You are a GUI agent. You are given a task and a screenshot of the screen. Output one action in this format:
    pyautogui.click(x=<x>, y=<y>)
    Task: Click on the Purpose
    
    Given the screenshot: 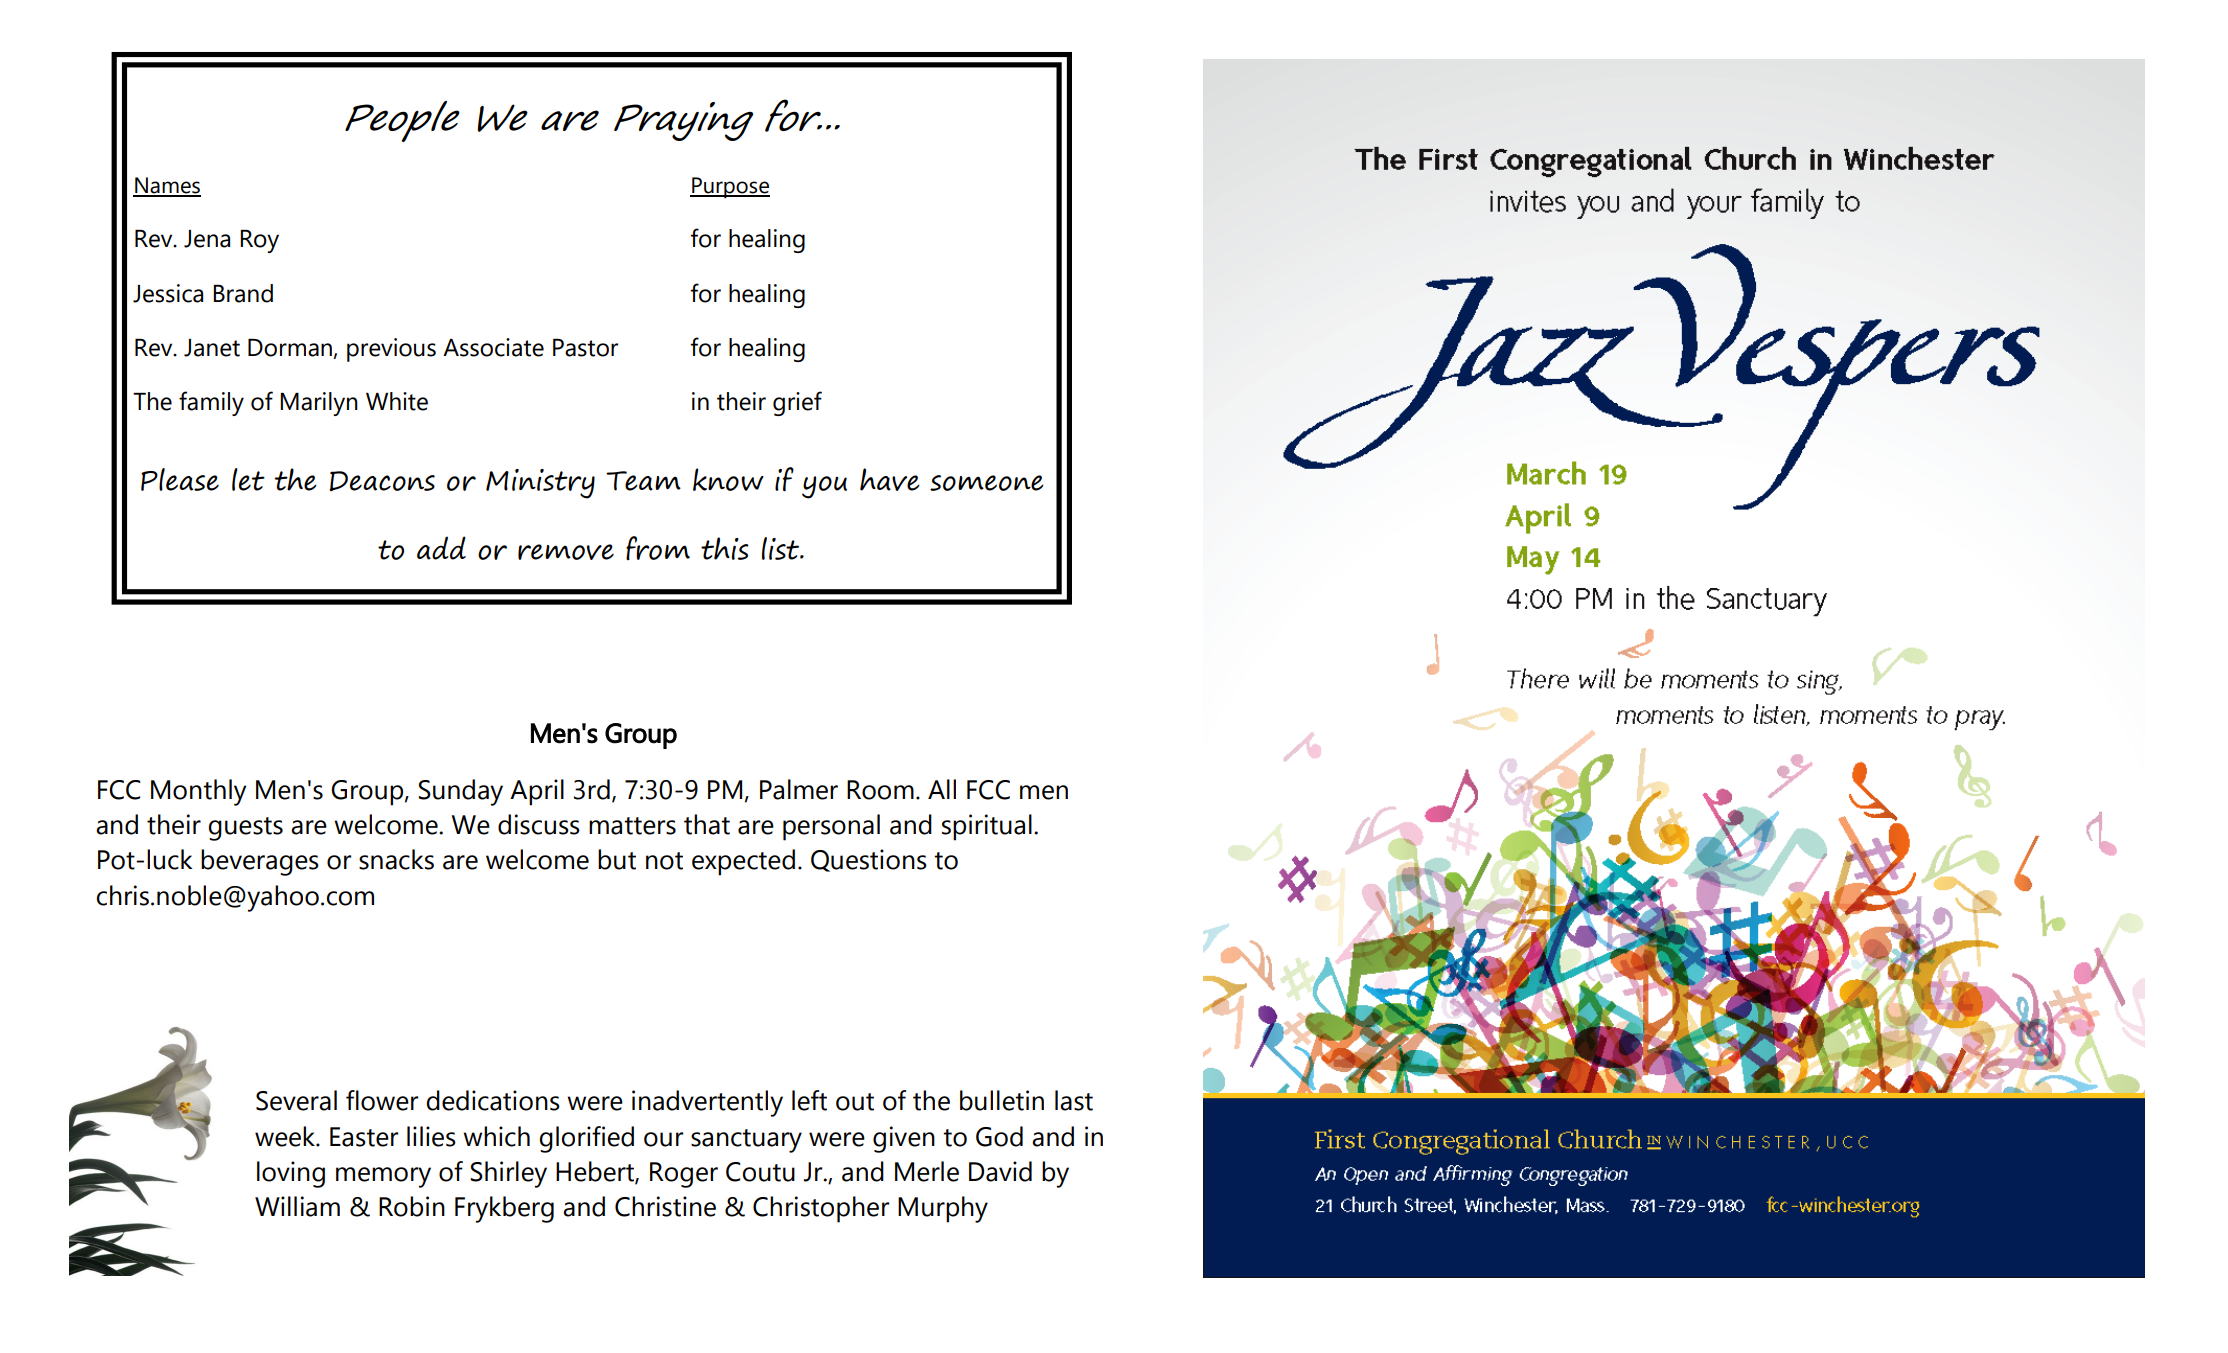 What is the action you would take?
    pyautogui.click(x=730, y=187)
